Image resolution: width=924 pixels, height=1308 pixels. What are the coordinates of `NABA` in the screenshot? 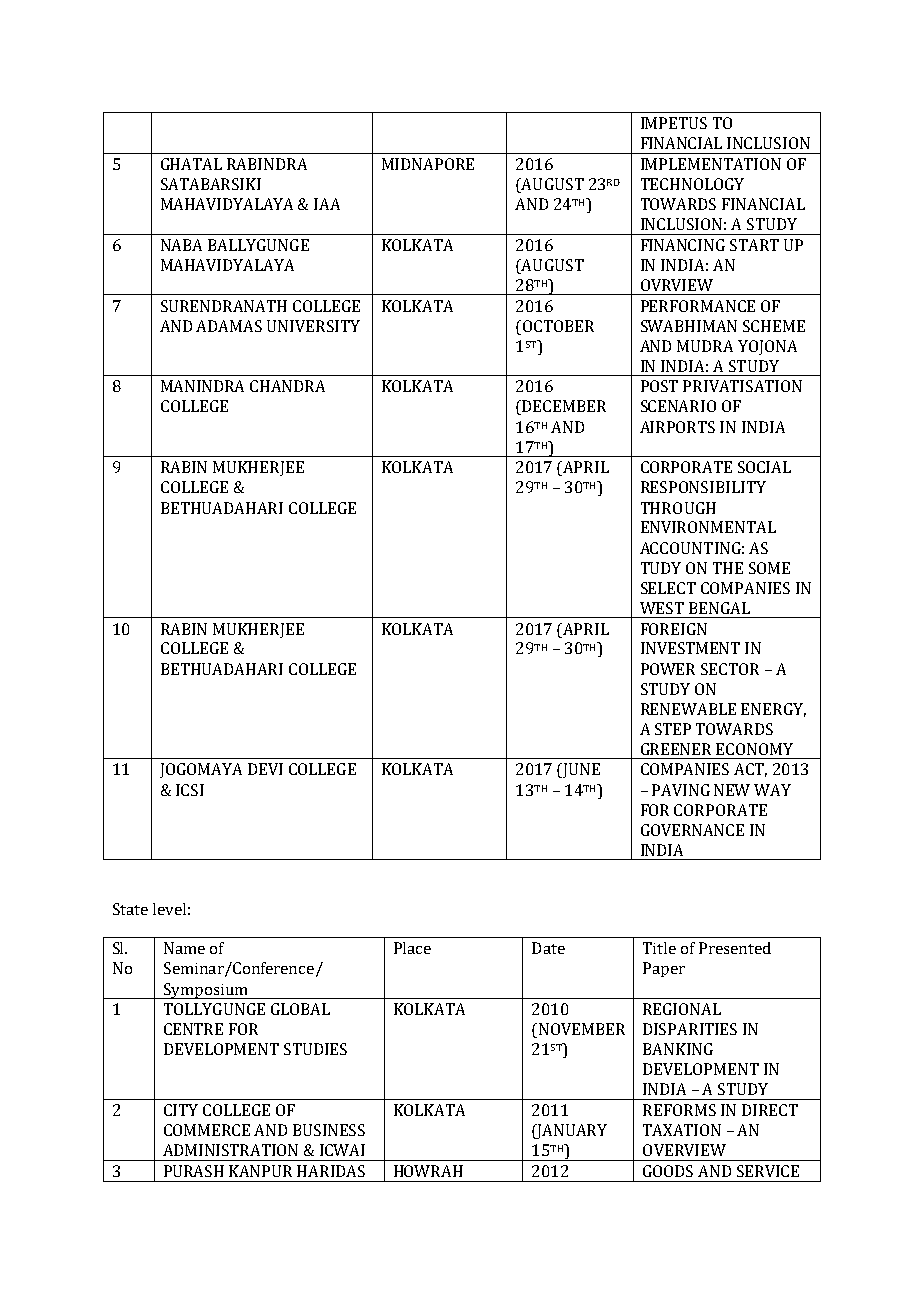 It's located at (181, 245).
